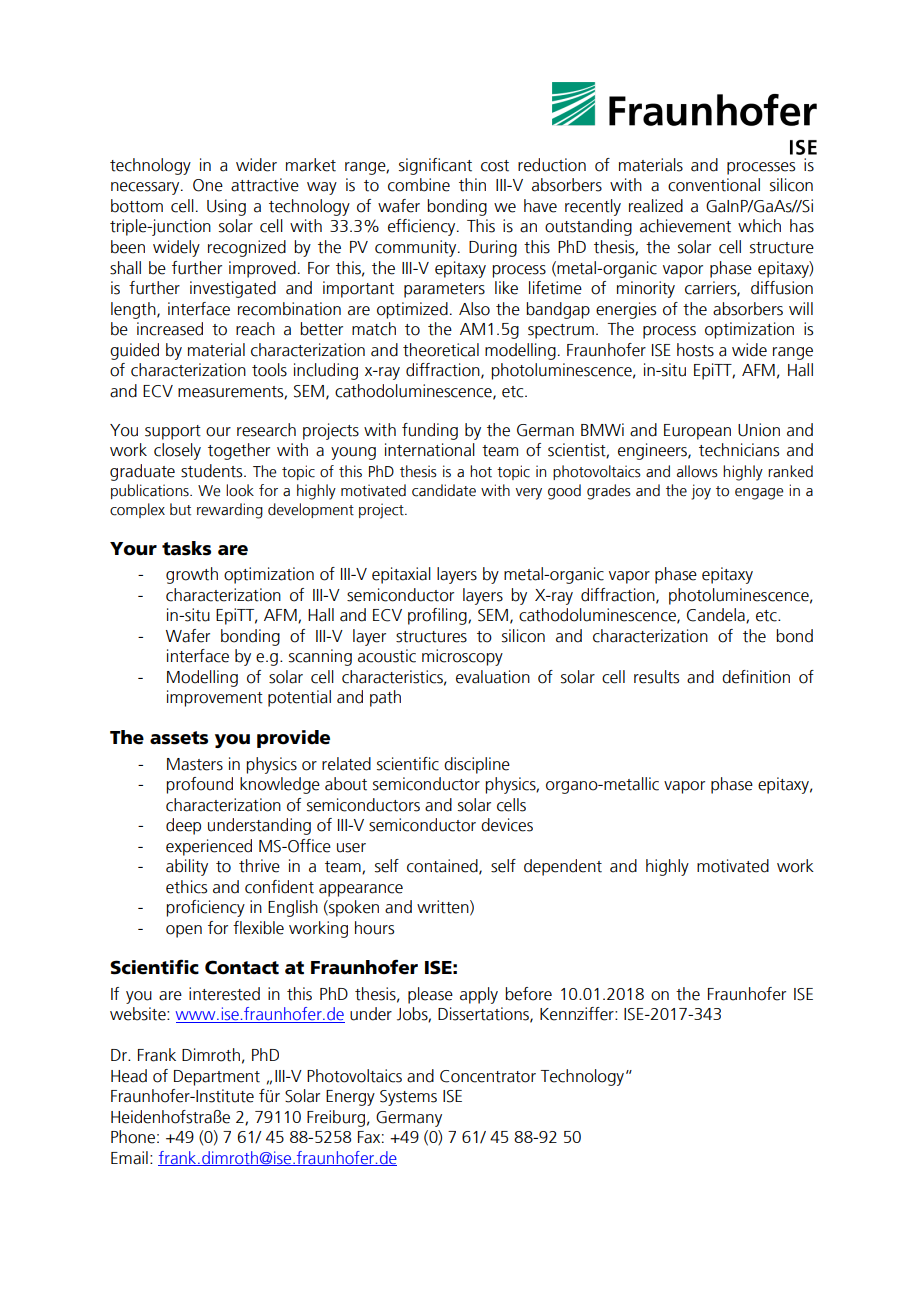 The image size is (924, 1308). What do you see at coordinates (714, 185) in the screenshot?
I see `conventional` at bounding box center [714, 185].
